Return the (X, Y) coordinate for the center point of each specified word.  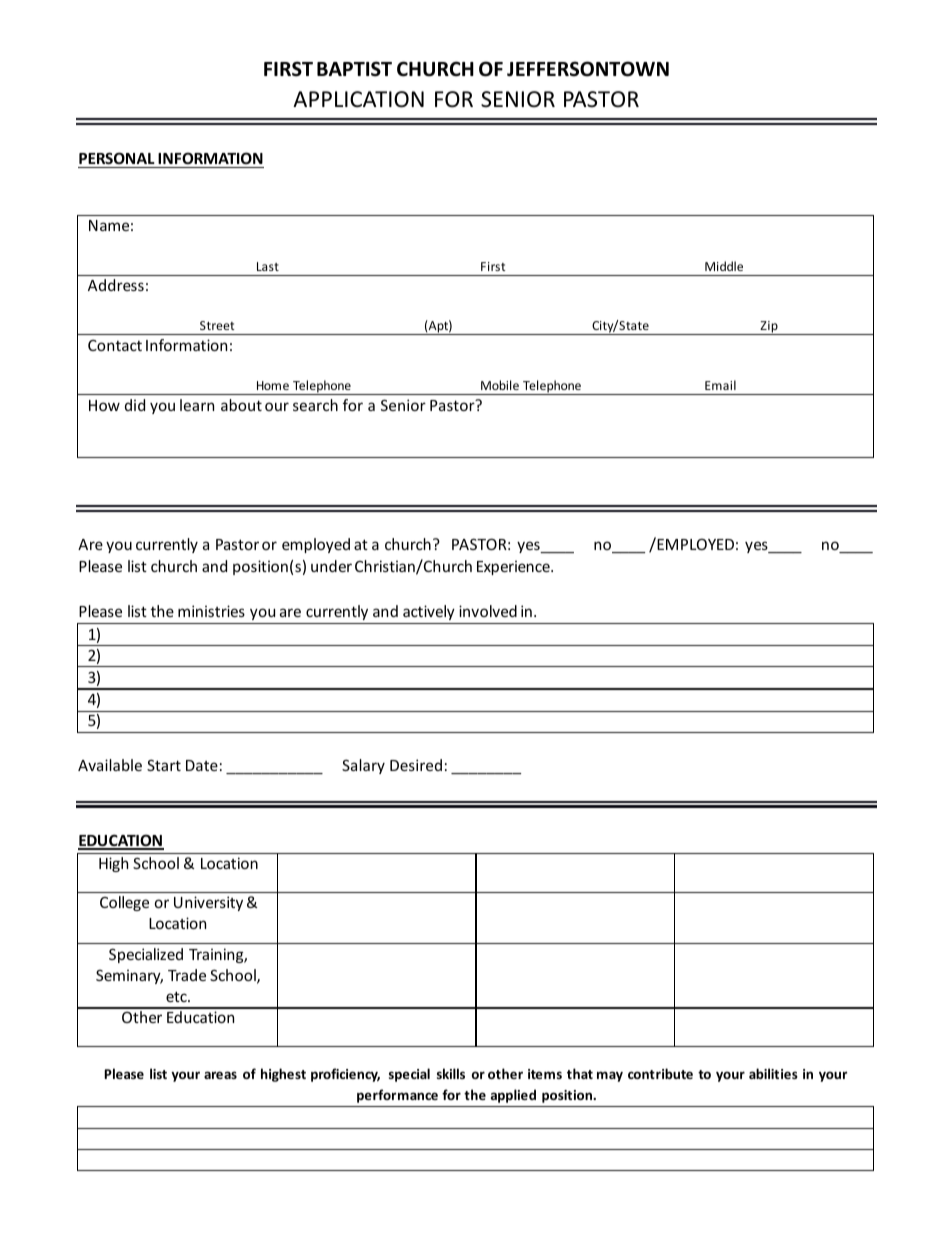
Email (720, 385)
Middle (724, 266)
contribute (660, 1073)
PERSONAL (117, 158)
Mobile (500, 385)
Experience (514, 567)
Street (217, 325)
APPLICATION (358, 99)
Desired (416, 765)
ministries (211, 611)
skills (451, 1073)
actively (429, 612)
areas (220, 1075)
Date (202, 765)
